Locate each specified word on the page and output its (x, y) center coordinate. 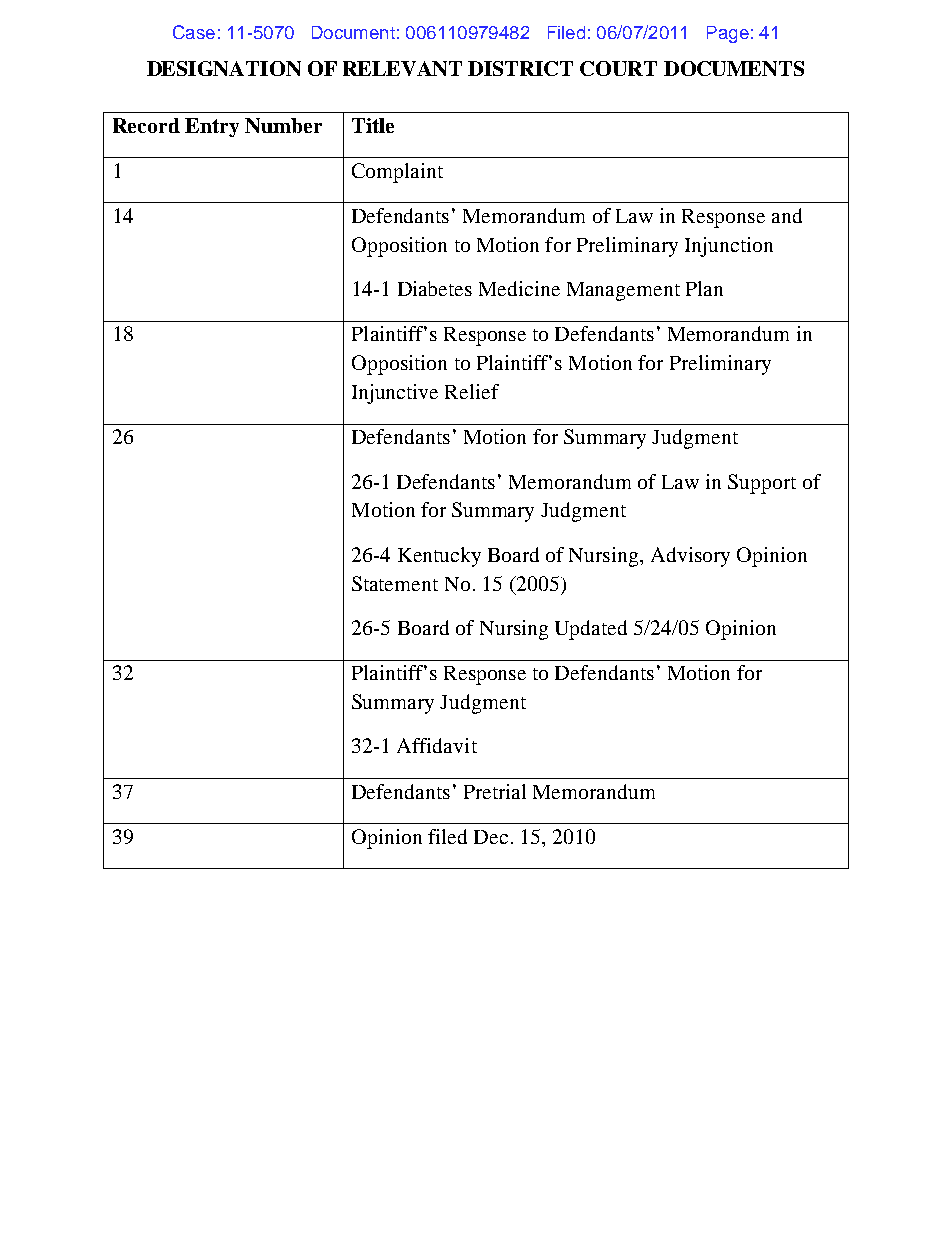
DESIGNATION (224, 68)
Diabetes (435, 288)
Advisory (690, 557)
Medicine (519, 288)
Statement (395, 583)
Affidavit (437, 745)
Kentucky (439, 557)
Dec (491, 837)
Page (728, 34)
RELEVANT (402, 68)
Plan (704, 288)
